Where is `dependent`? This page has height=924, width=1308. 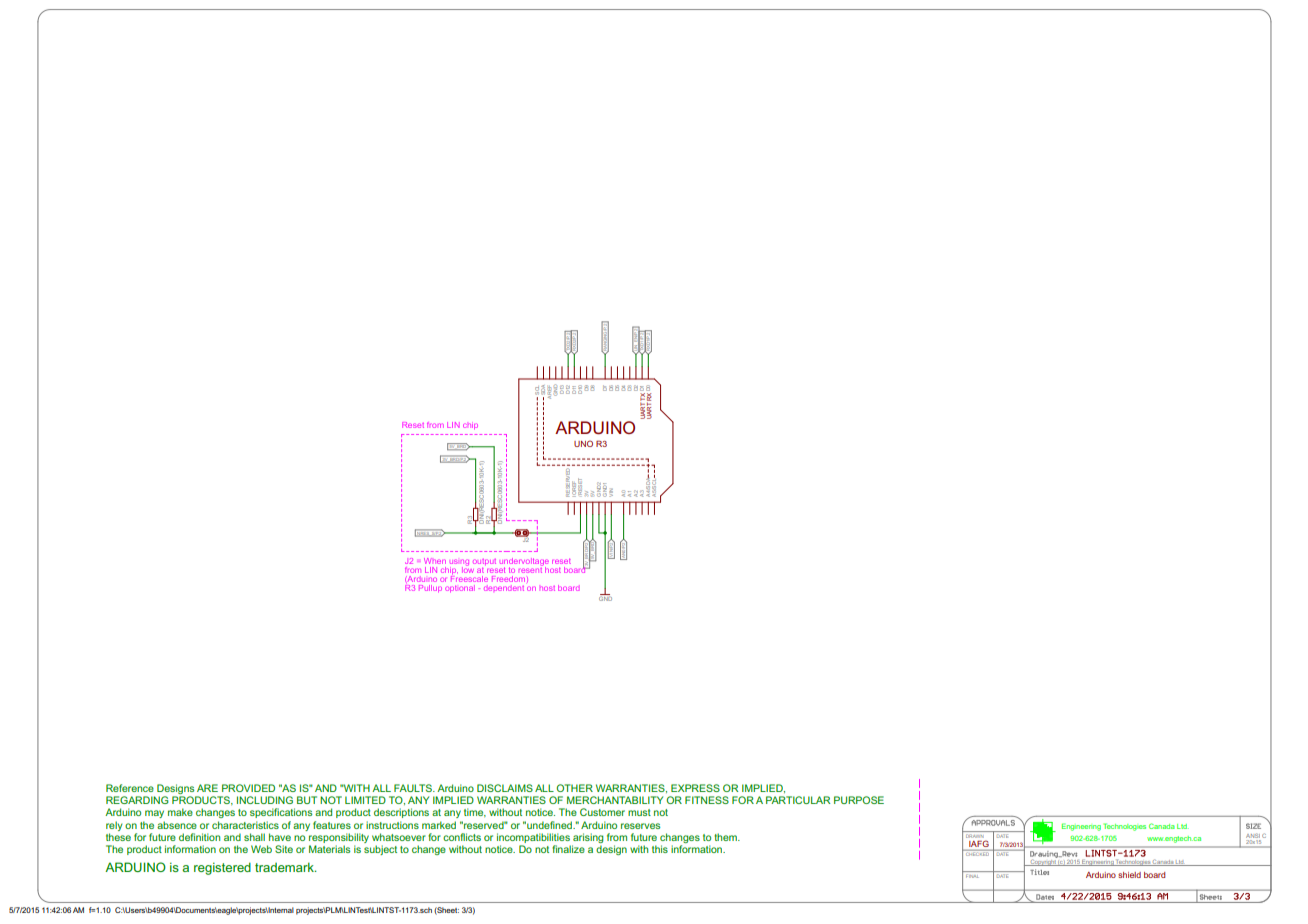
dependent is located at coordinates (504, 588).
